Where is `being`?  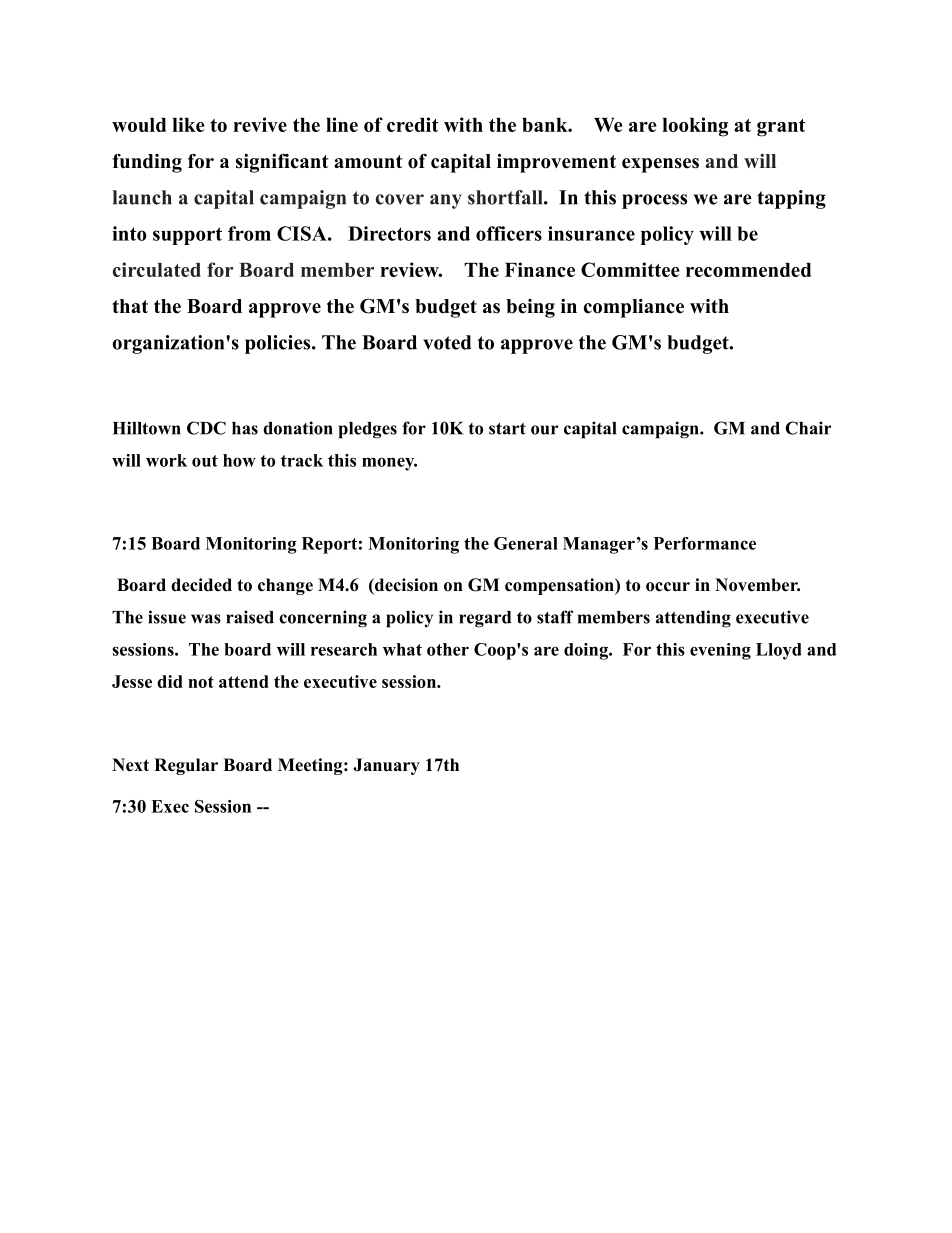
being is located at coordinates (530, 308).
